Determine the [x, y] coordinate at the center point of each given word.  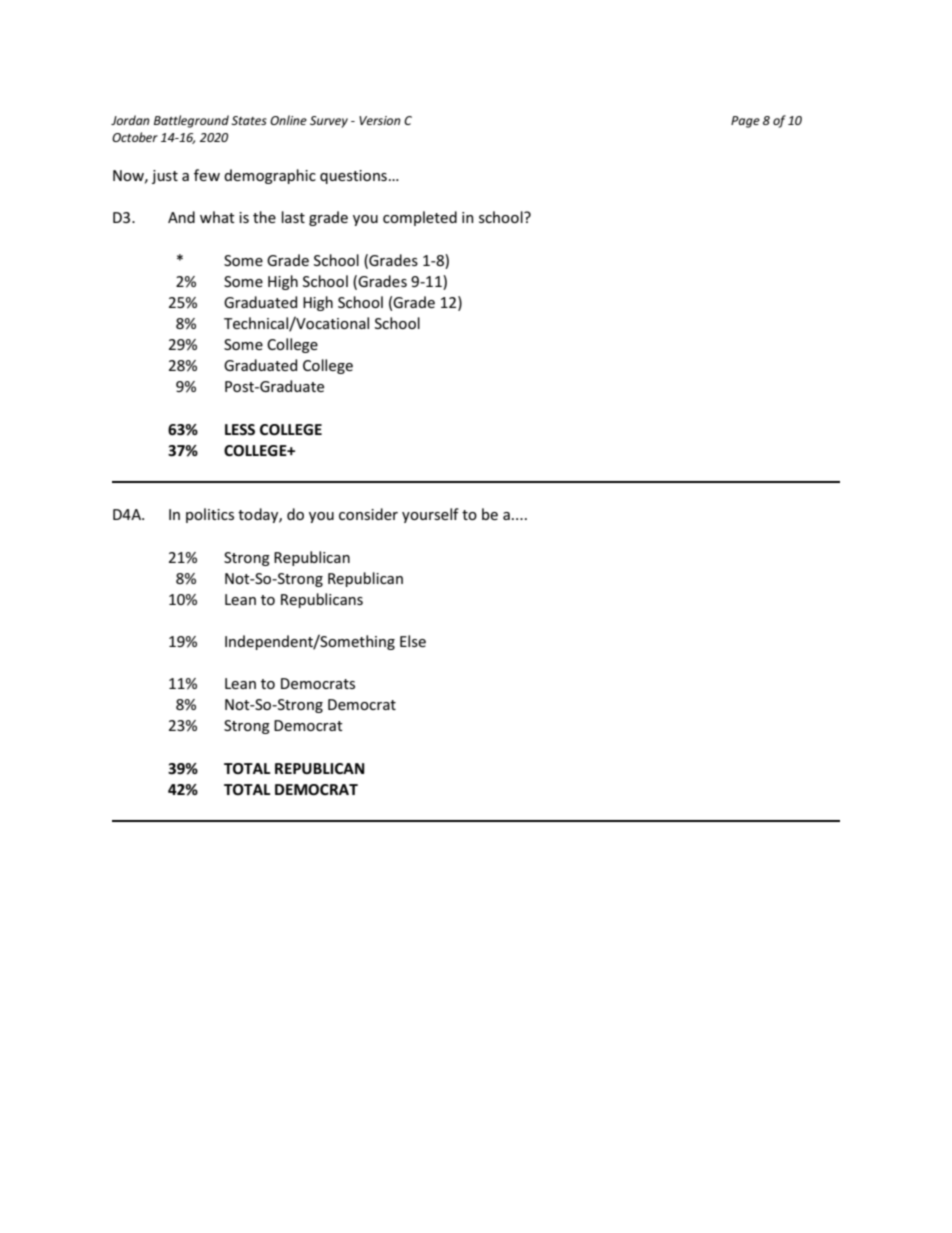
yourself [430, 515]
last [293, 217]
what [217, 217]
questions [353, 177]
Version [380, 120]
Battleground [191, 121]
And [181, 217]
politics [210, 515]
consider [368, 514]
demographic [270, 176]
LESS [240, 429]
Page [745, 122]
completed [420, 218]
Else [413, 641]
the [264, 217]
